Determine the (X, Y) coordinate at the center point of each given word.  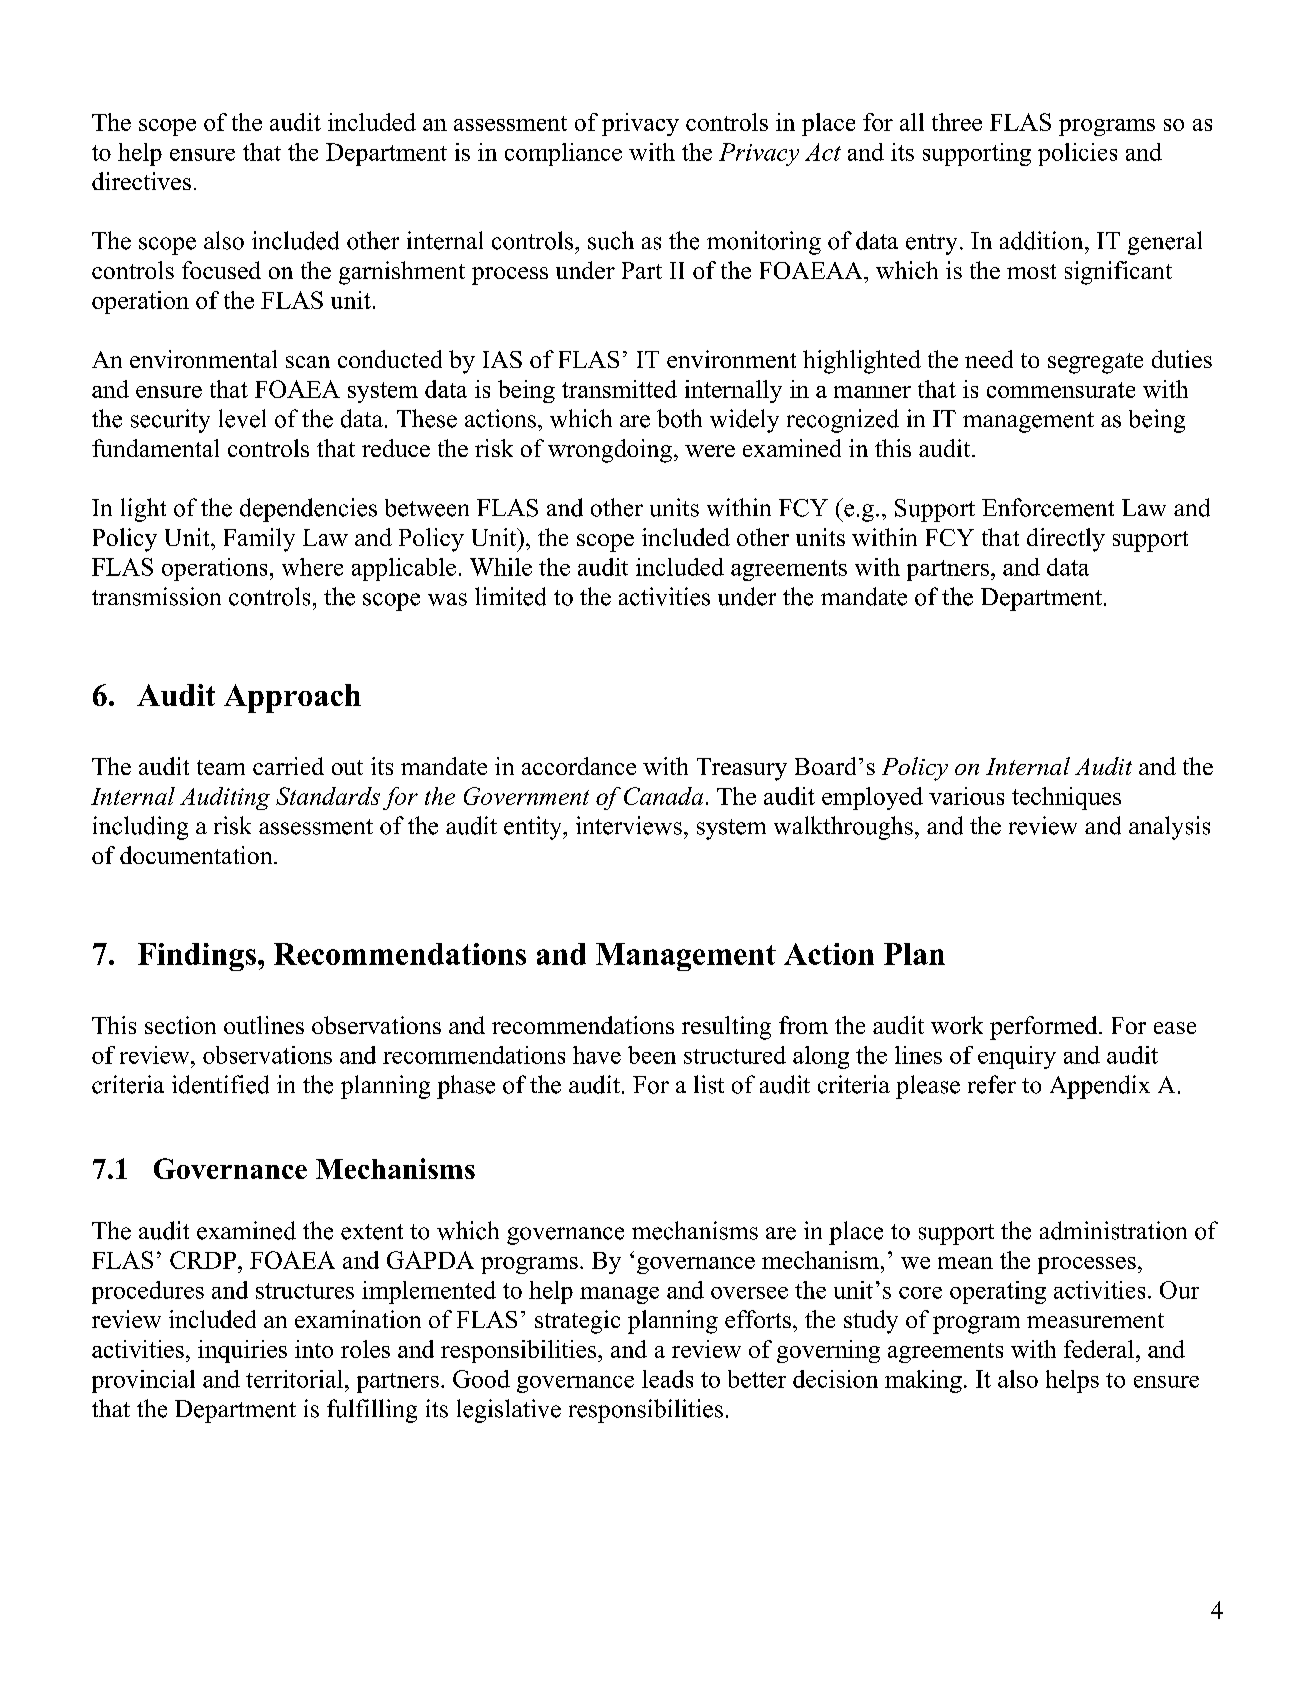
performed (1045, 1028)
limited (510, 596)
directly (1066, 540)
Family (259, 540)
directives (141, 181)
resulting (726, 1028)
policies (1077, 154)
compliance (563, 154)
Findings (197, 957)
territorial (294, 1379)
